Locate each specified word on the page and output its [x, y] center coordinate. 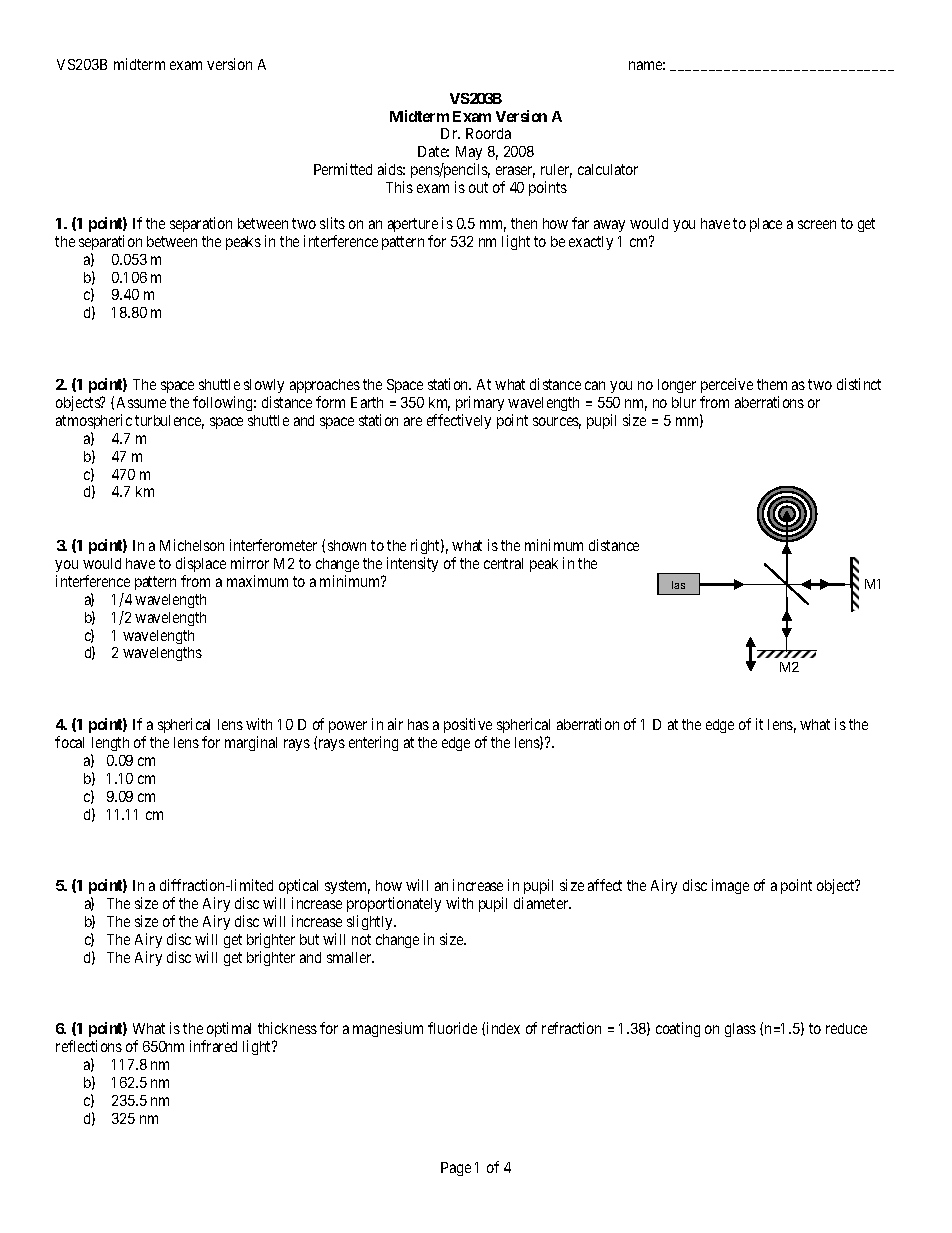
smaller [350, 957]
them [772, 384]
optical [298, 888]
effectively [459, 421]
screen [817, 224]
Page [456, 1169]
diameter [542, 903]
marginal [251, 743]
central [503, 563]
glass [740, 1030]
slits [332, 223]
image [730, 886]
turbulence [169, 422]
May [469, 155]
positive [468, 725]
